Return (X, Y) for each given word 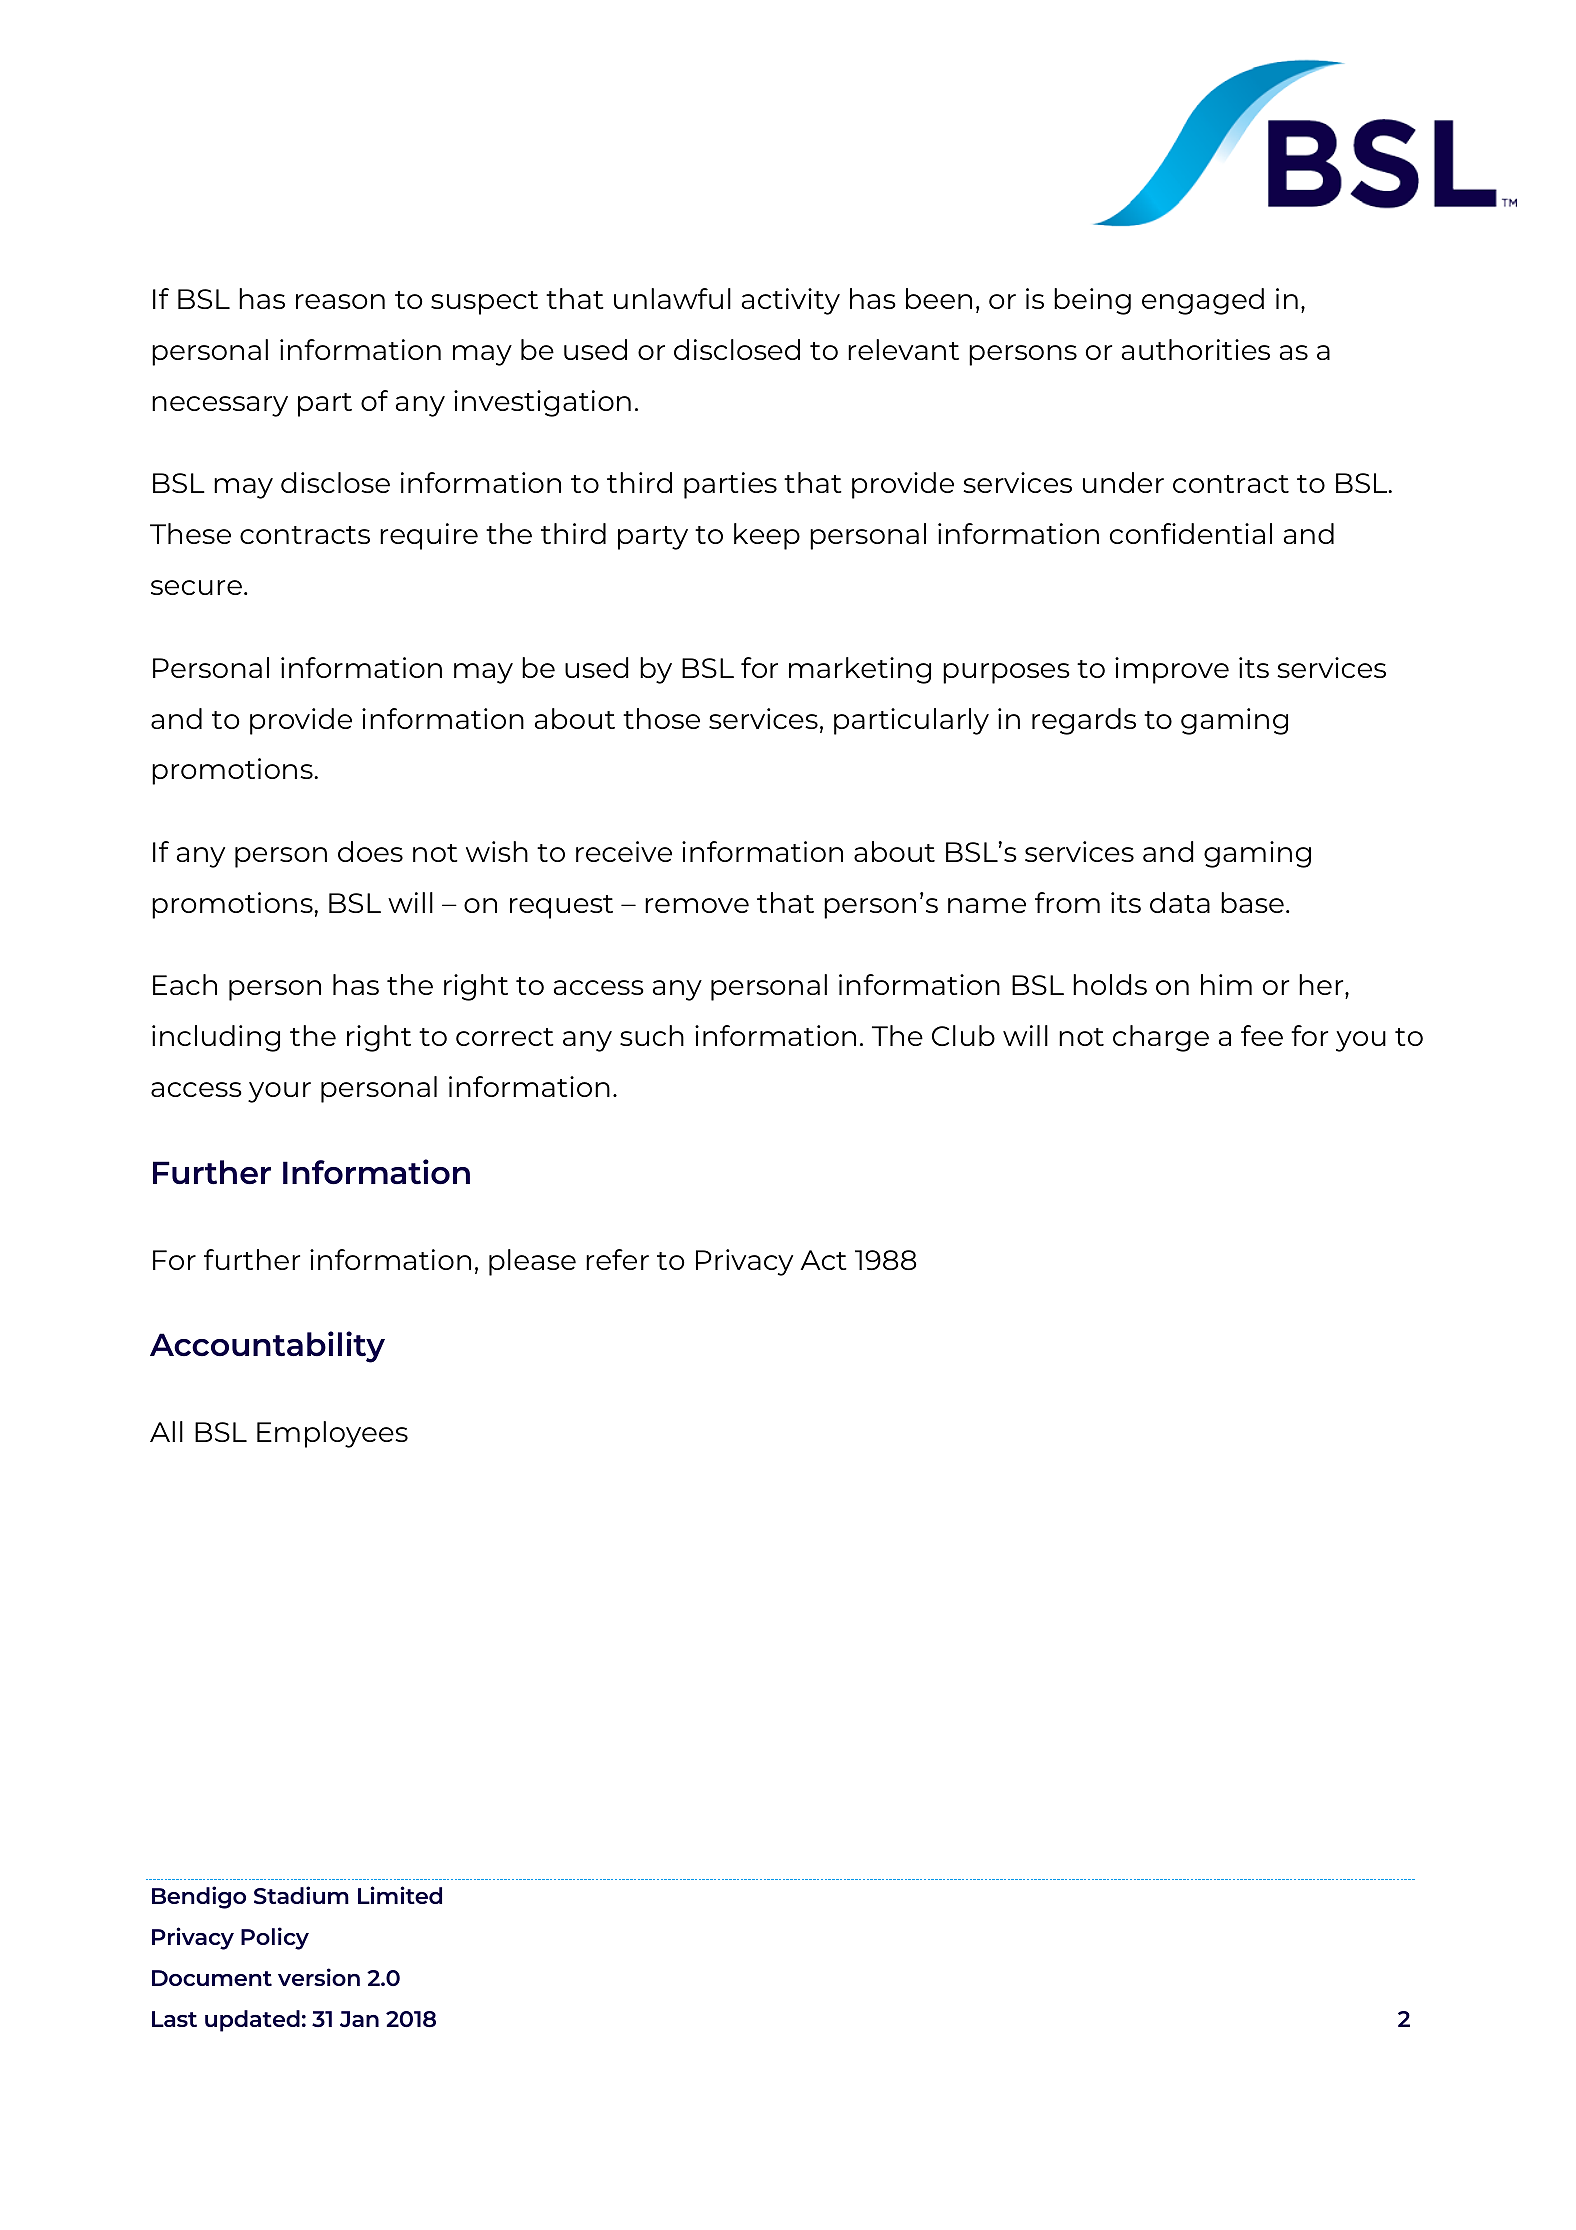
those (661, 718)
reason (340, 301)
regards (1084, 721)
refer (617, 1259)
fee (1262, 1035)
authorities (1196, 349)
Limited (400, 1895)
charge (1161, 1038)
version (319, 1977)
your (279, 1092)
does (370, 851)
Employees (332, 1434)
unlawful (672, 298)
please (532, 1262)
